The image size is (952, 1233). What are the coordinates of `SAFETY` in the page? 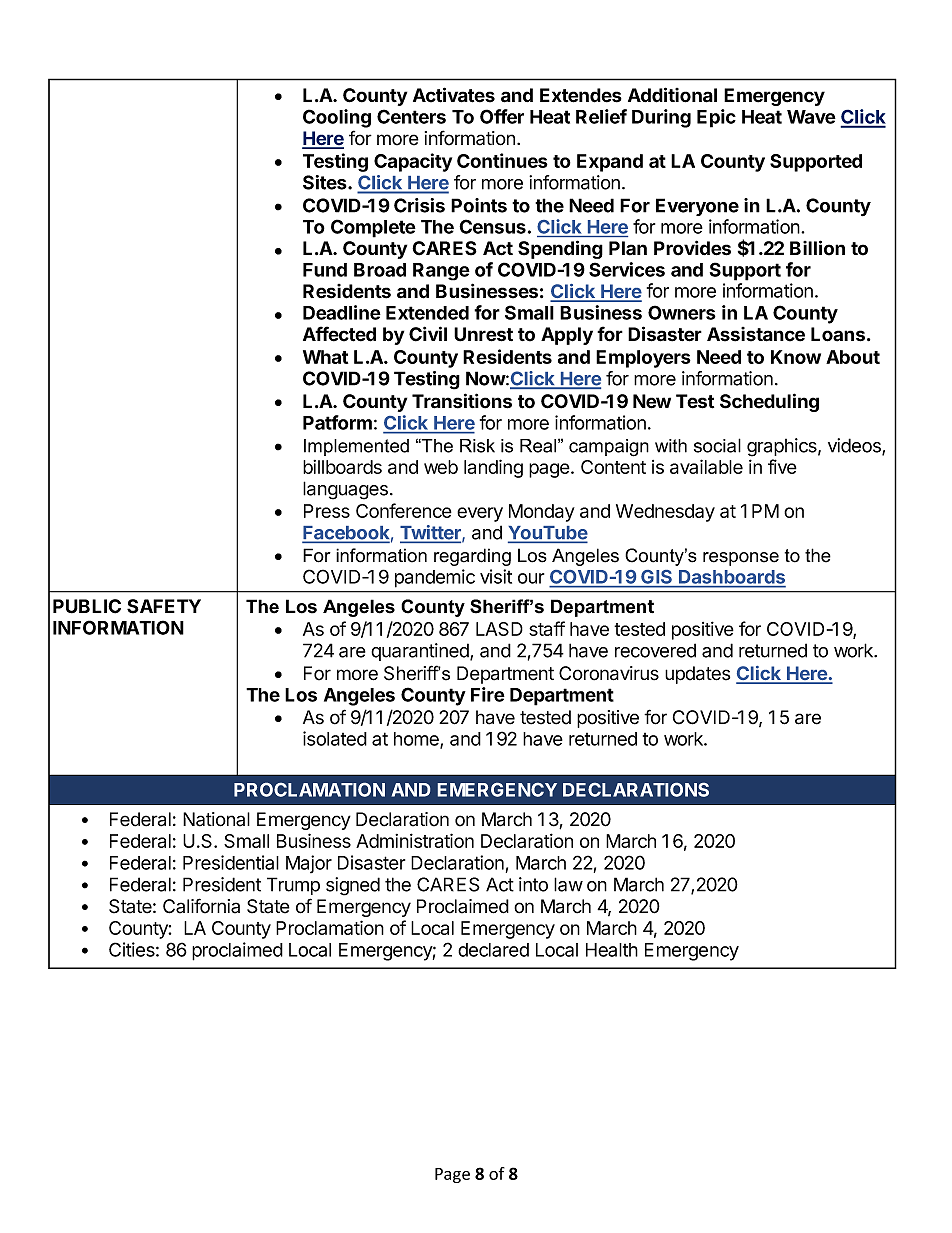 It's located at (164, 606).
